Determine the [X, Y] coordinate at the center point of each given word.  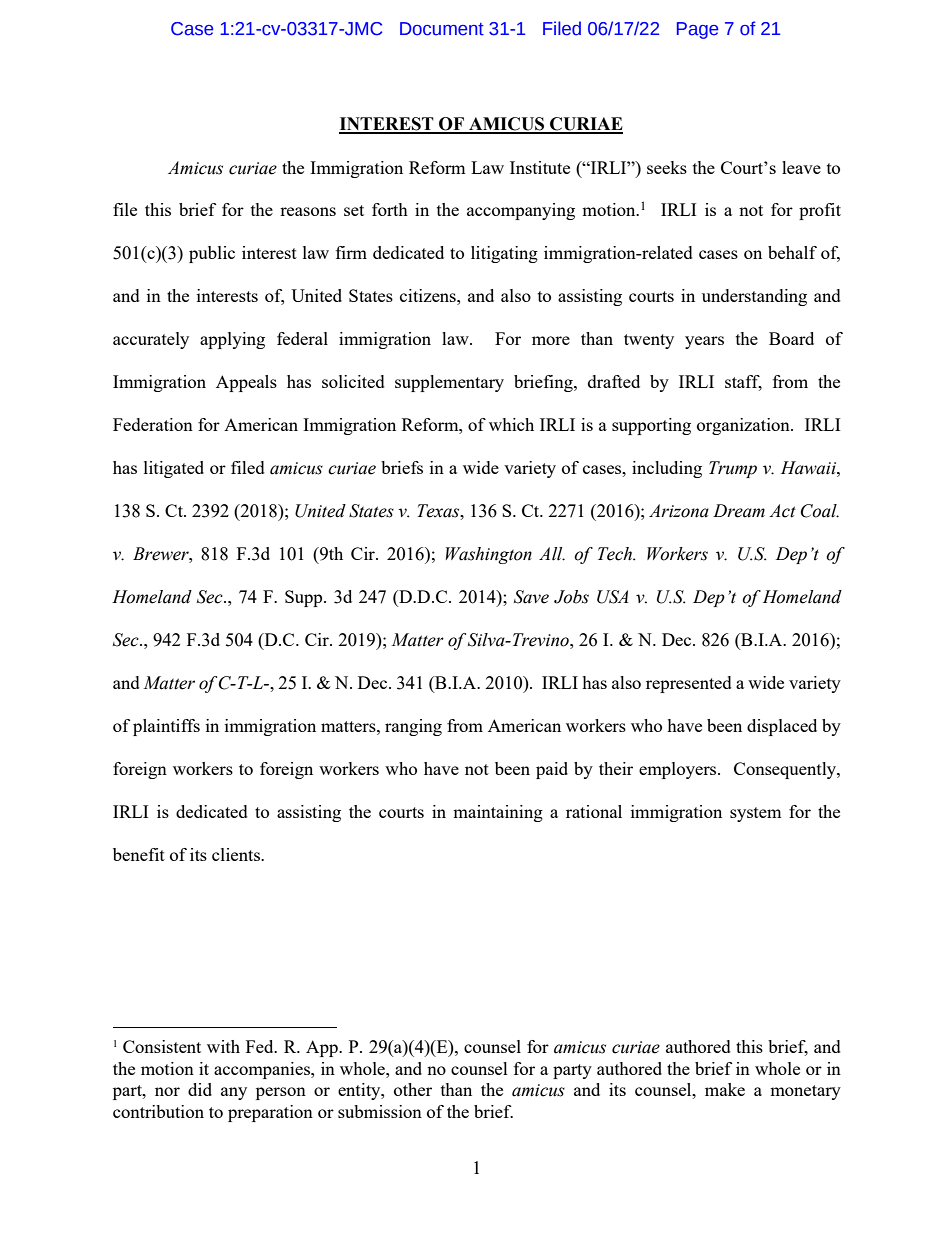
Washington [489, 555]
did [200, 1089]
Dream [739, 511]
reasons [308, 211]
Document [442, 29]
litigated [174, 469]
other [413, 1089]
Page [697, 30]
